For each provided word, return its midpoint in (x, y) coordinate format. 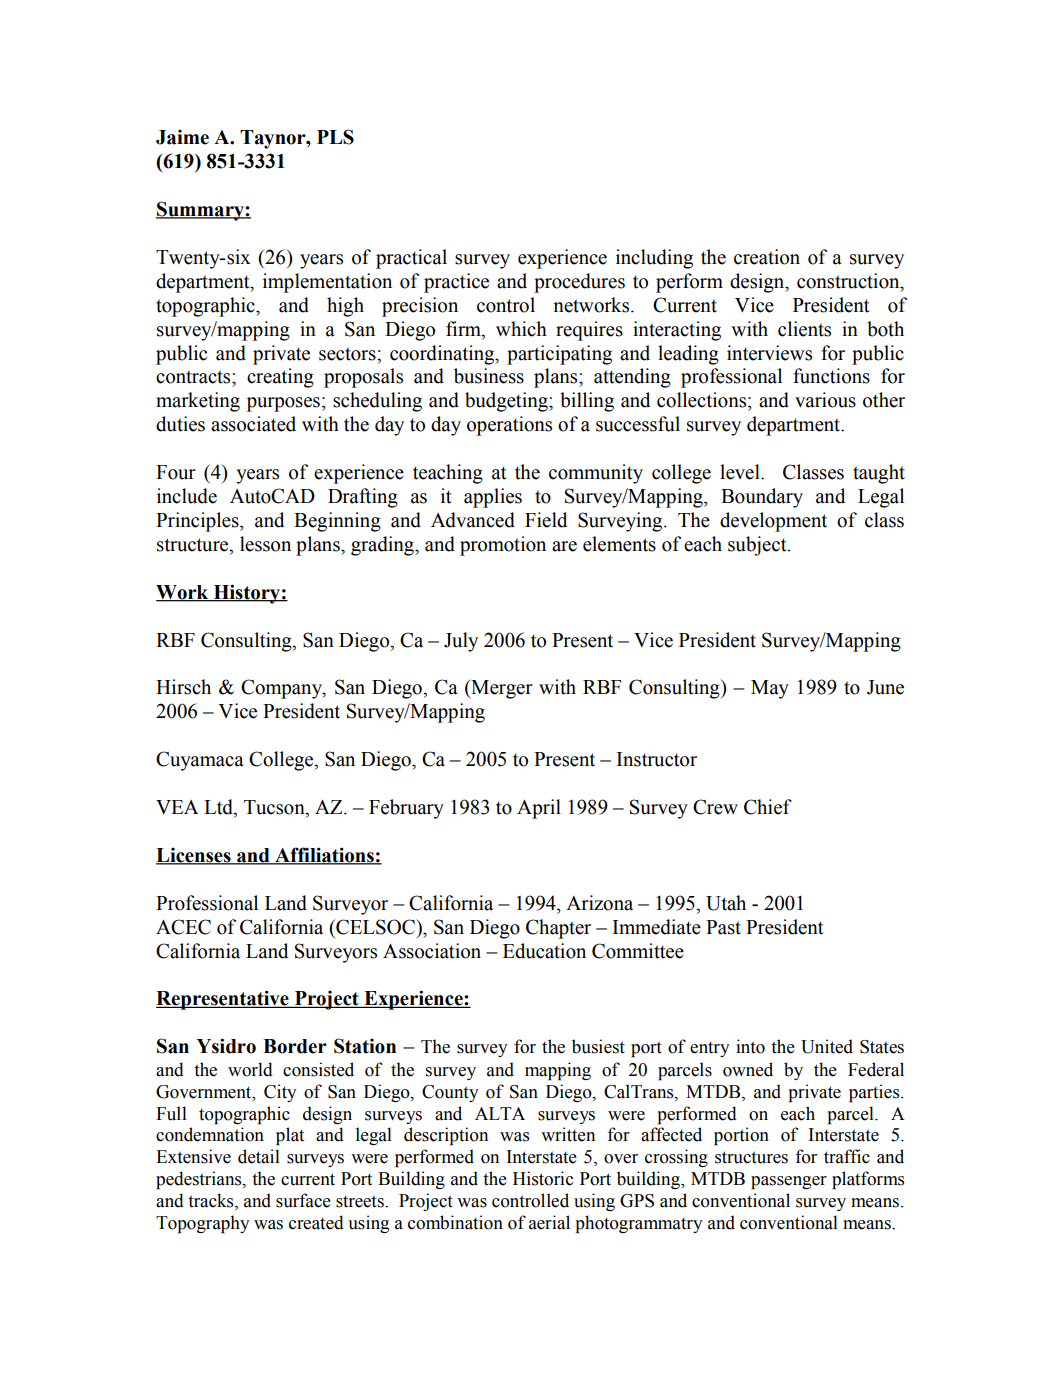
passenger (789, 1183)
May (770, 689)
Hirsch (183, 687)
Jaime (182, 137)
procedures (579, 283)
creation (767, 257)
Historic (543, 1178)
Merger (501, 689)
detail (259, 1156)
